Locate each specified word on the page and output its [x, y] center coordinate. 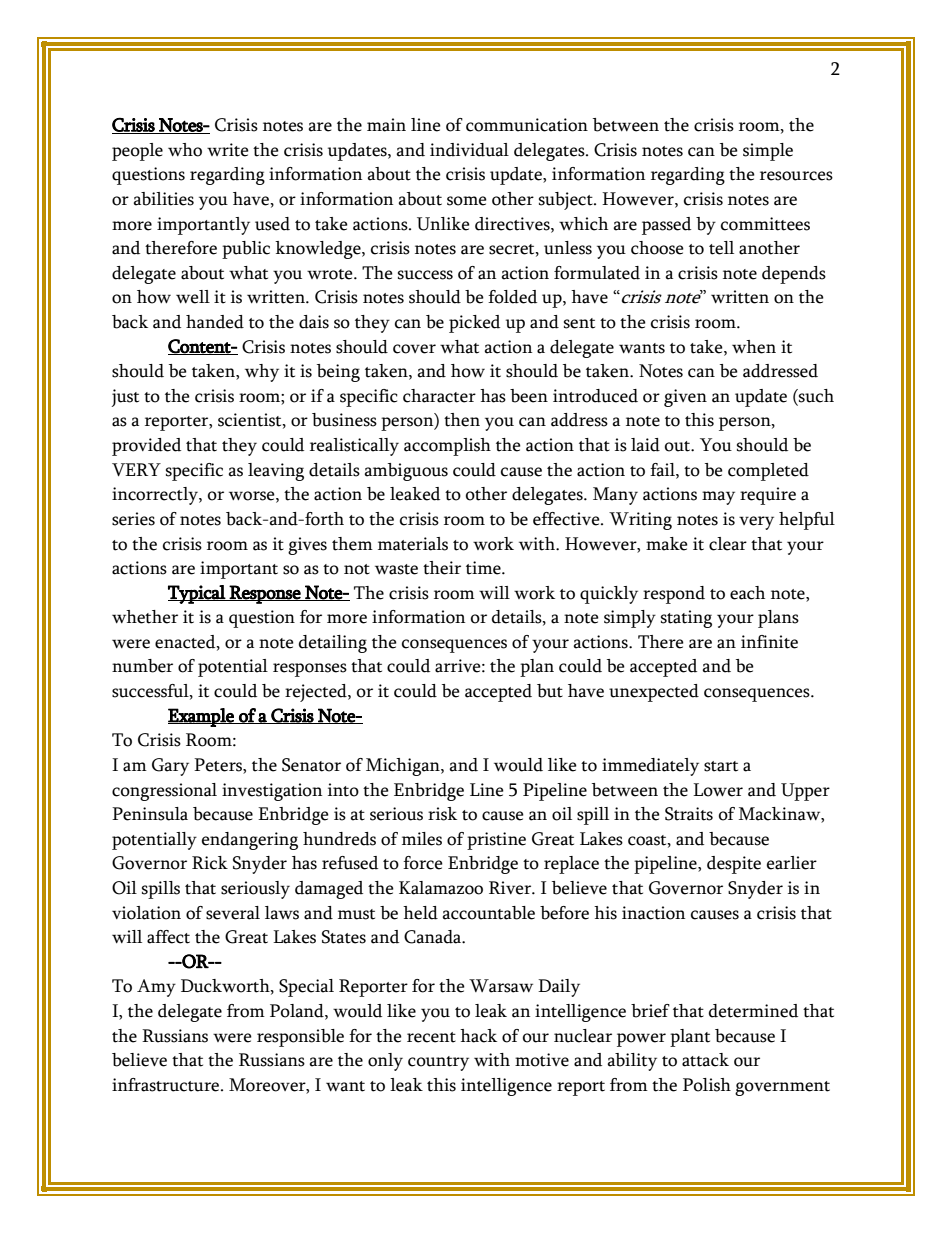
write [228, 150]
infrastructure [165, 1085]
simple [768, 152]
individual [469, 150]
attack [705, 1060]
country [438, 1063]
